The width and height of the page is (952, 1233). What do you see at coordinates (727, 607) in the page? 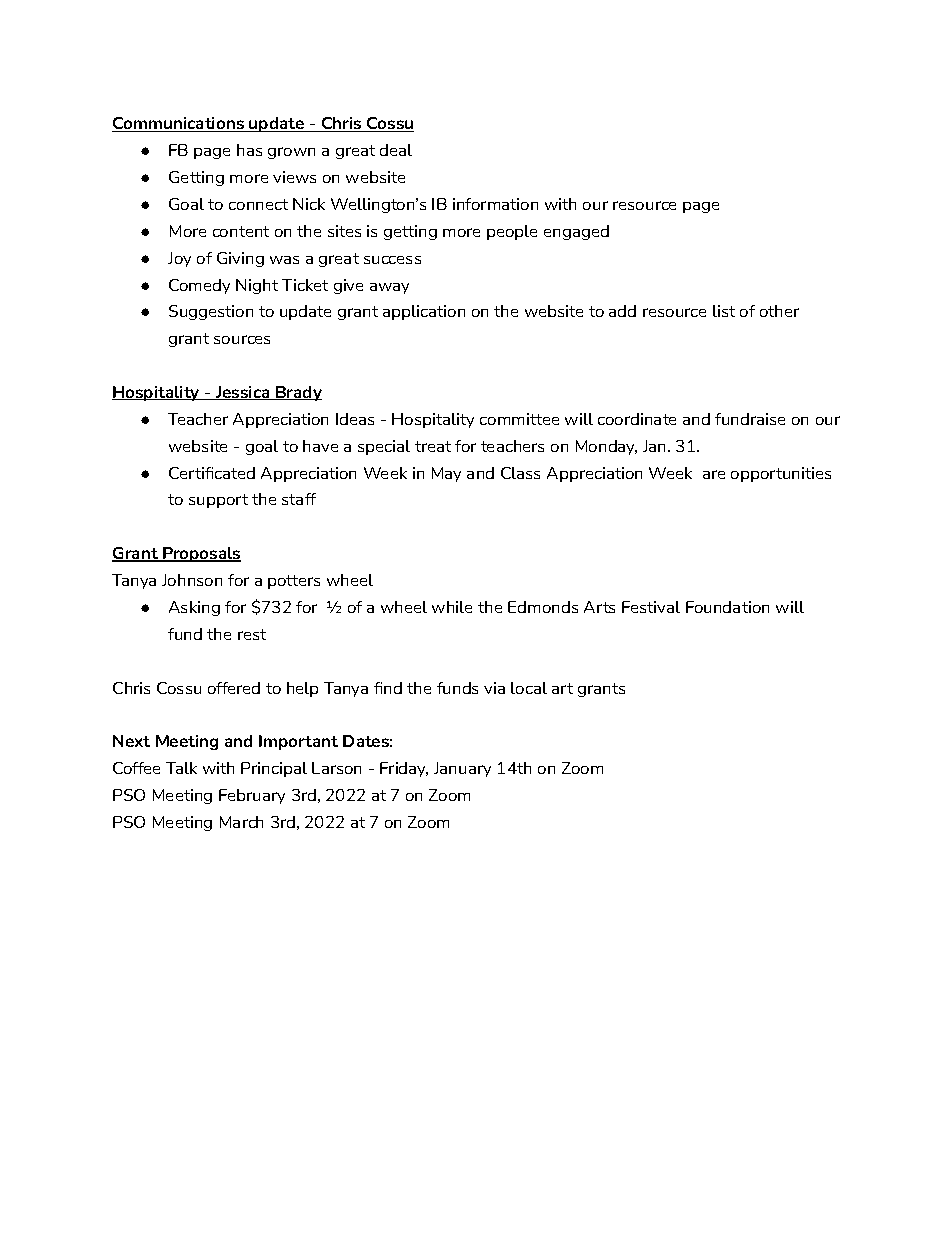
I see `Foundation` at bounding box center [727, 607].
